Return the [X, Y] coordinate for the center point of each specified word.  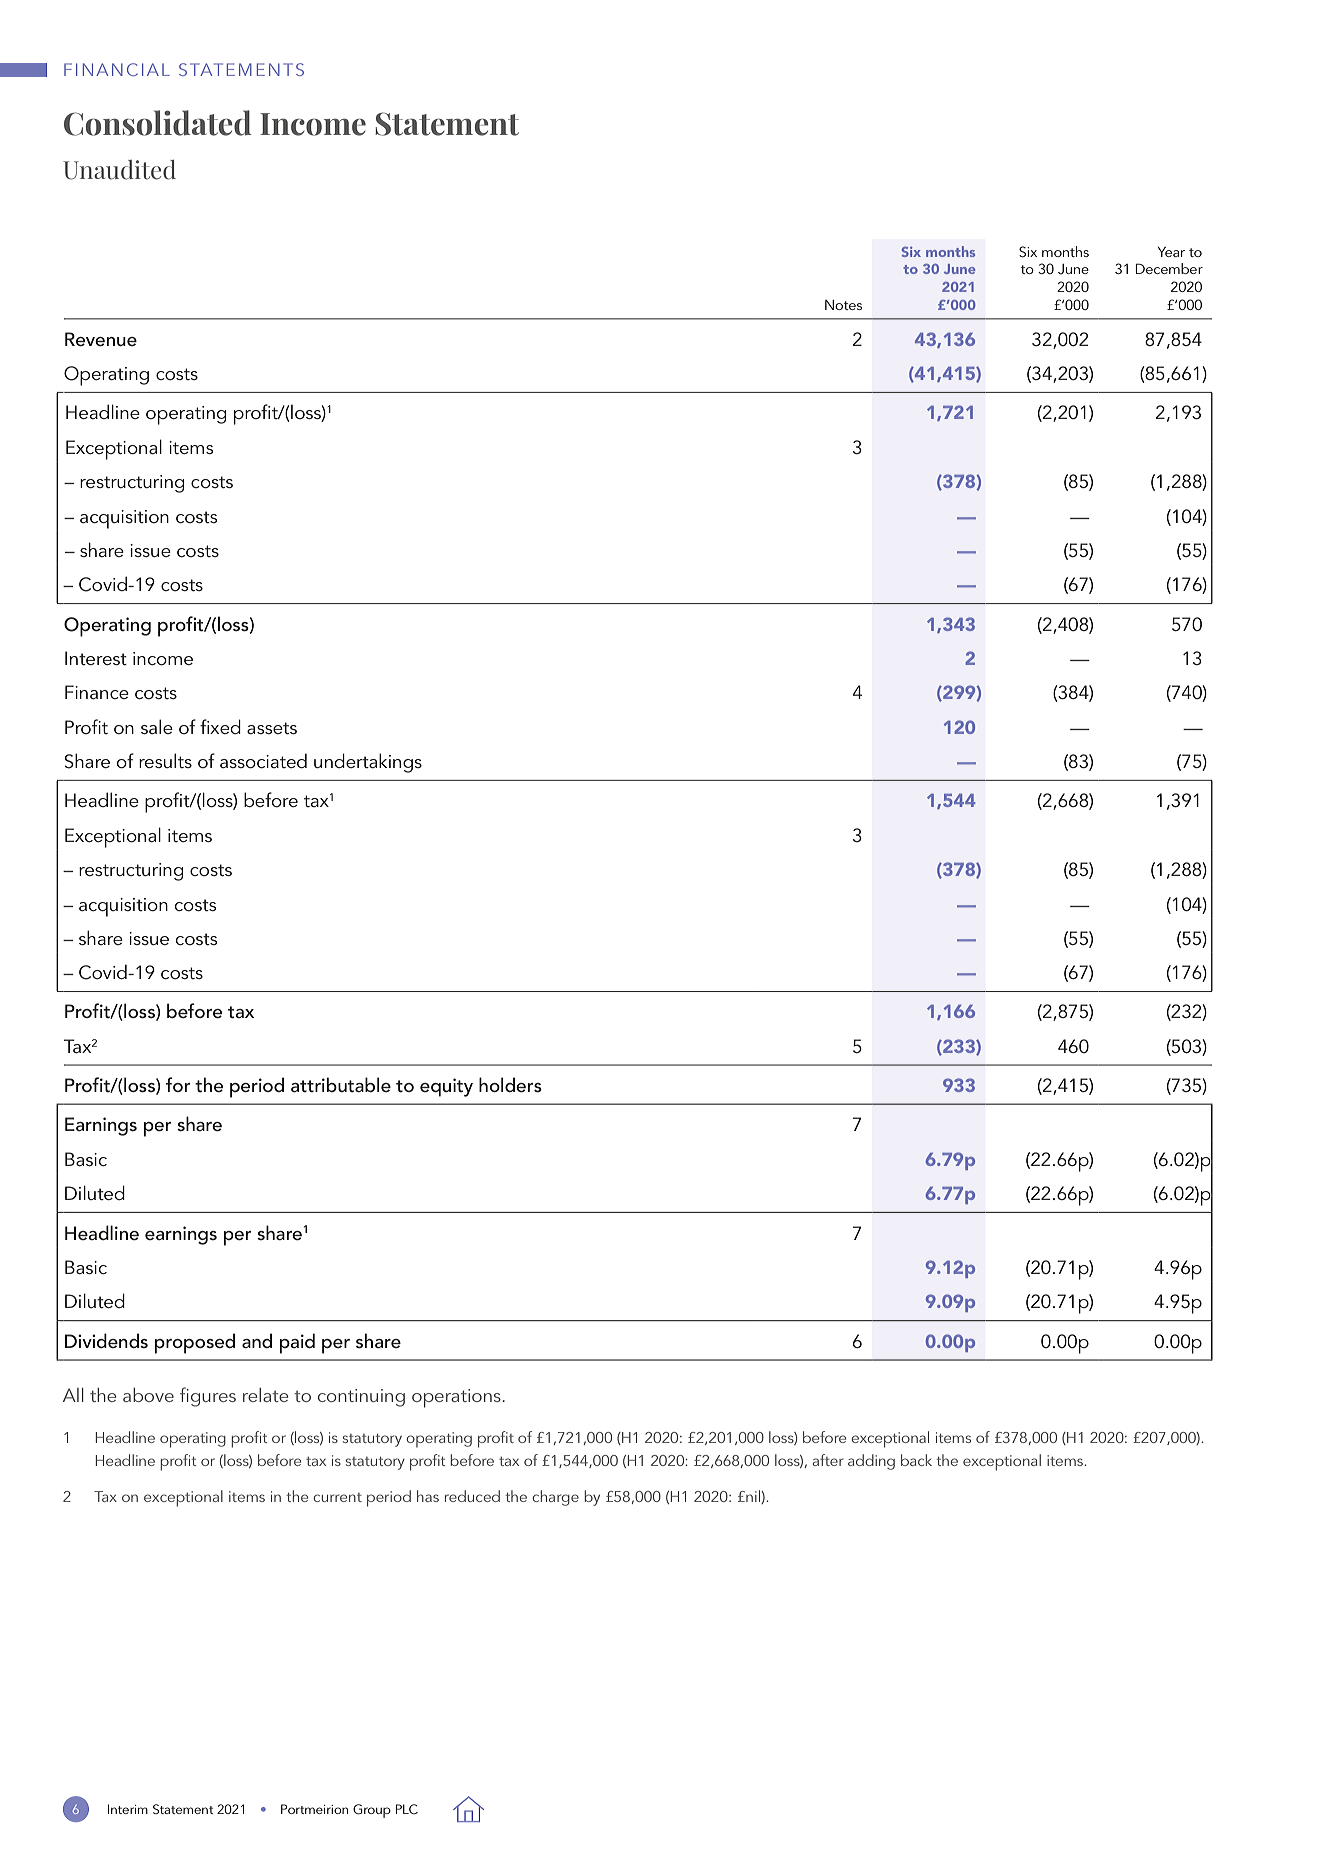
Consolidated [157, 123]
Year [1171, 251]
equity [446, 1087]
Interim [128, 1809]
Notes [843, 305]
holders [510, 1085]
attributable [341, 1085]
